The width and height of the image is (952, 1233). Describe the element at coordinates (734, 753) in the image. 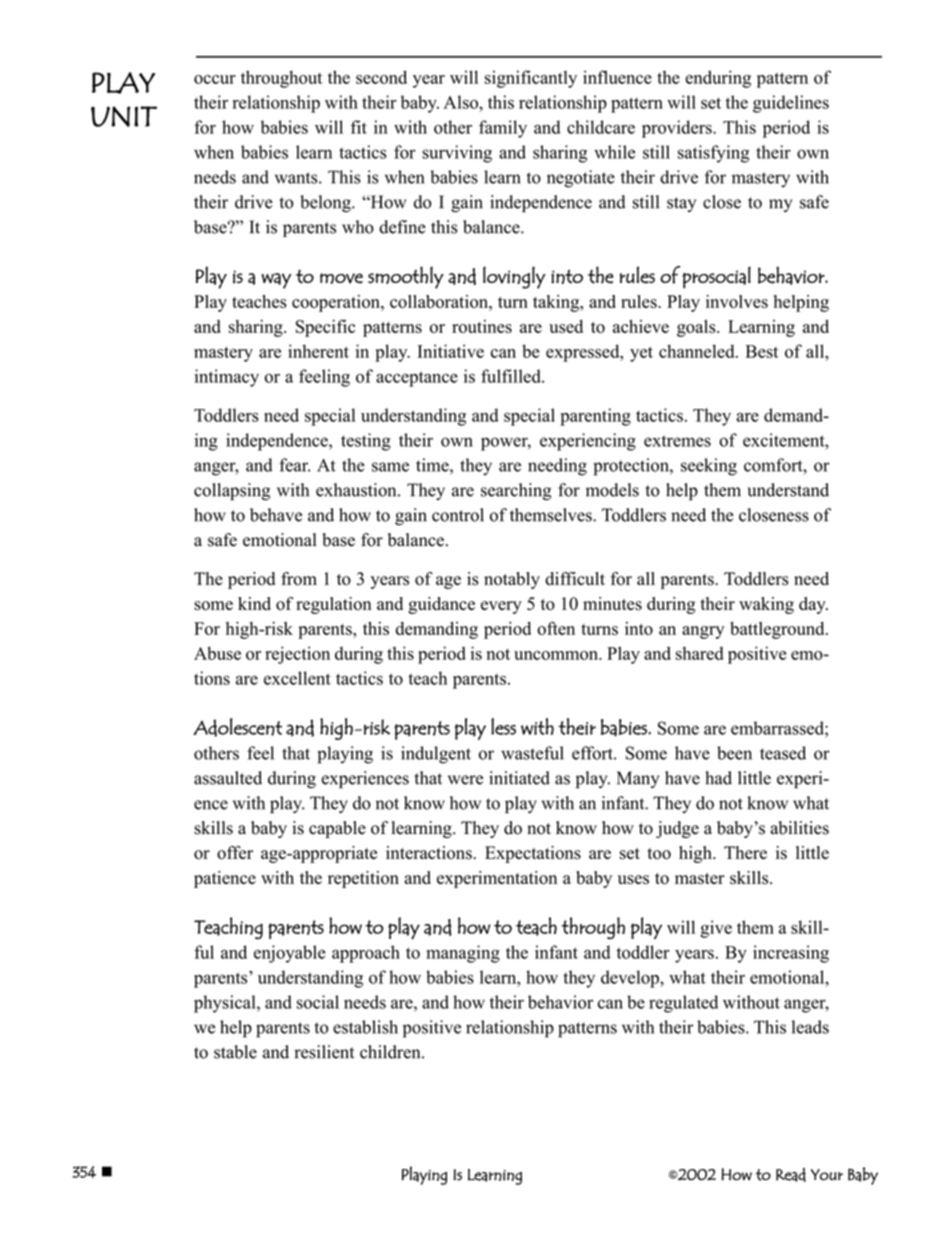

I see `been` at that location.
